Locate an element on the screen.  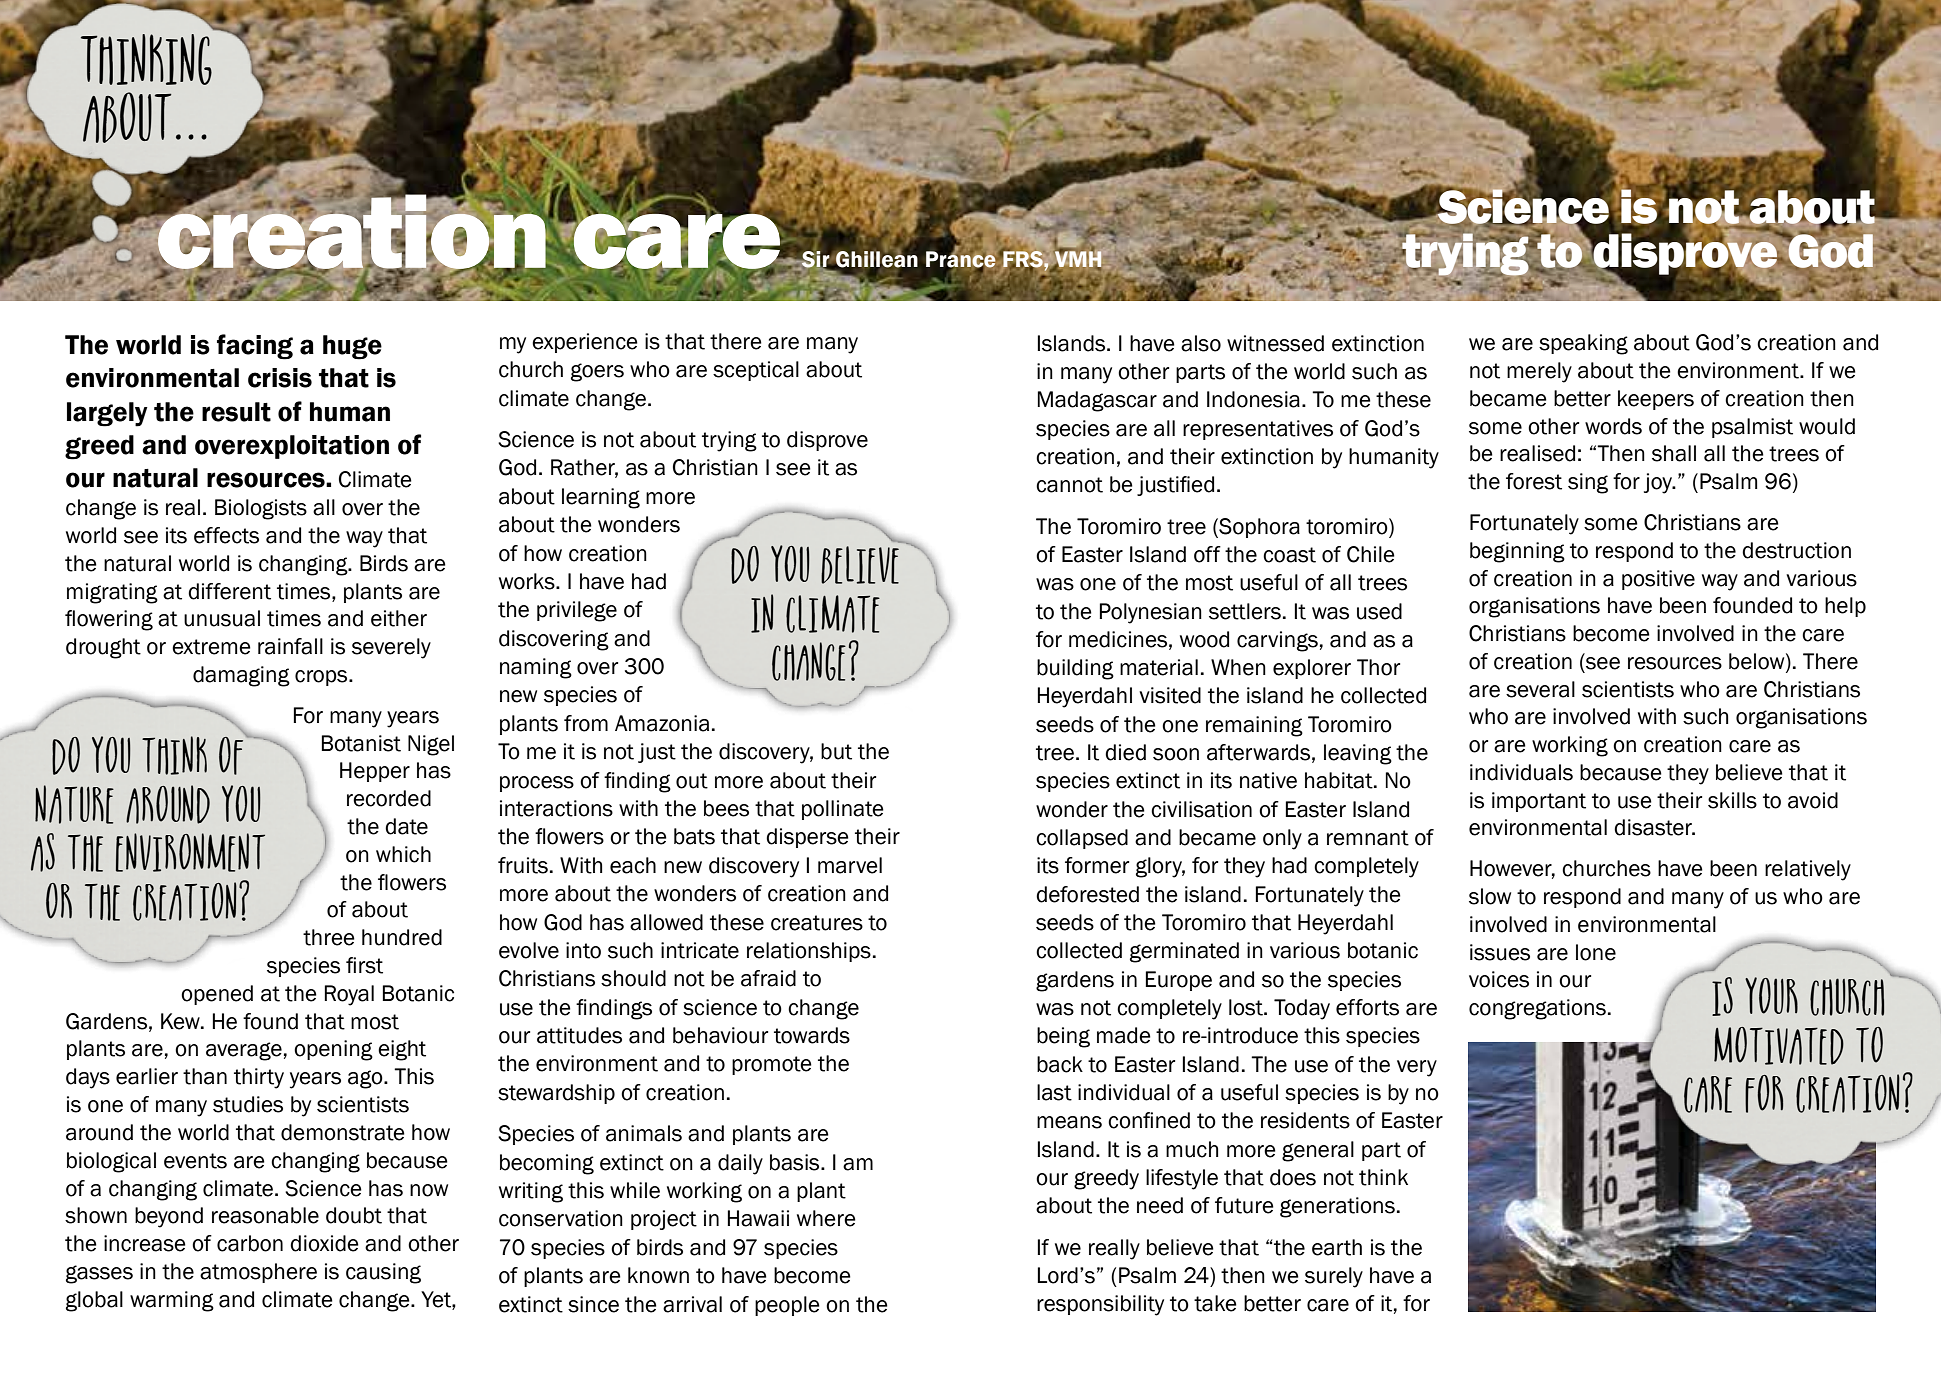
pollinate is located at coordinates (843, 810).
